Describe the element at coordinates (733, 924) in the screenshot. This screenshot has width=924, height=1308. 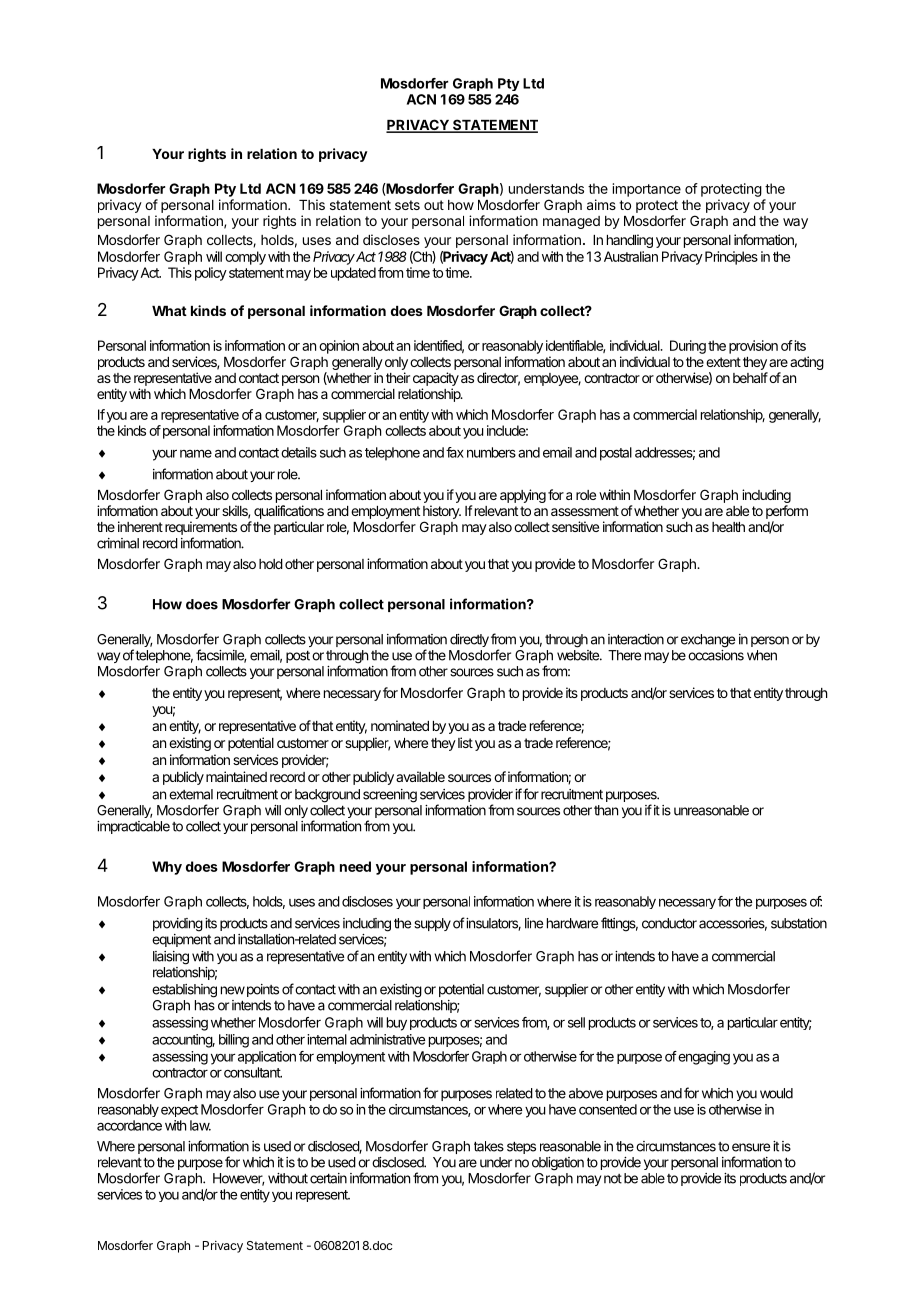
I see `accessories` at that location.
